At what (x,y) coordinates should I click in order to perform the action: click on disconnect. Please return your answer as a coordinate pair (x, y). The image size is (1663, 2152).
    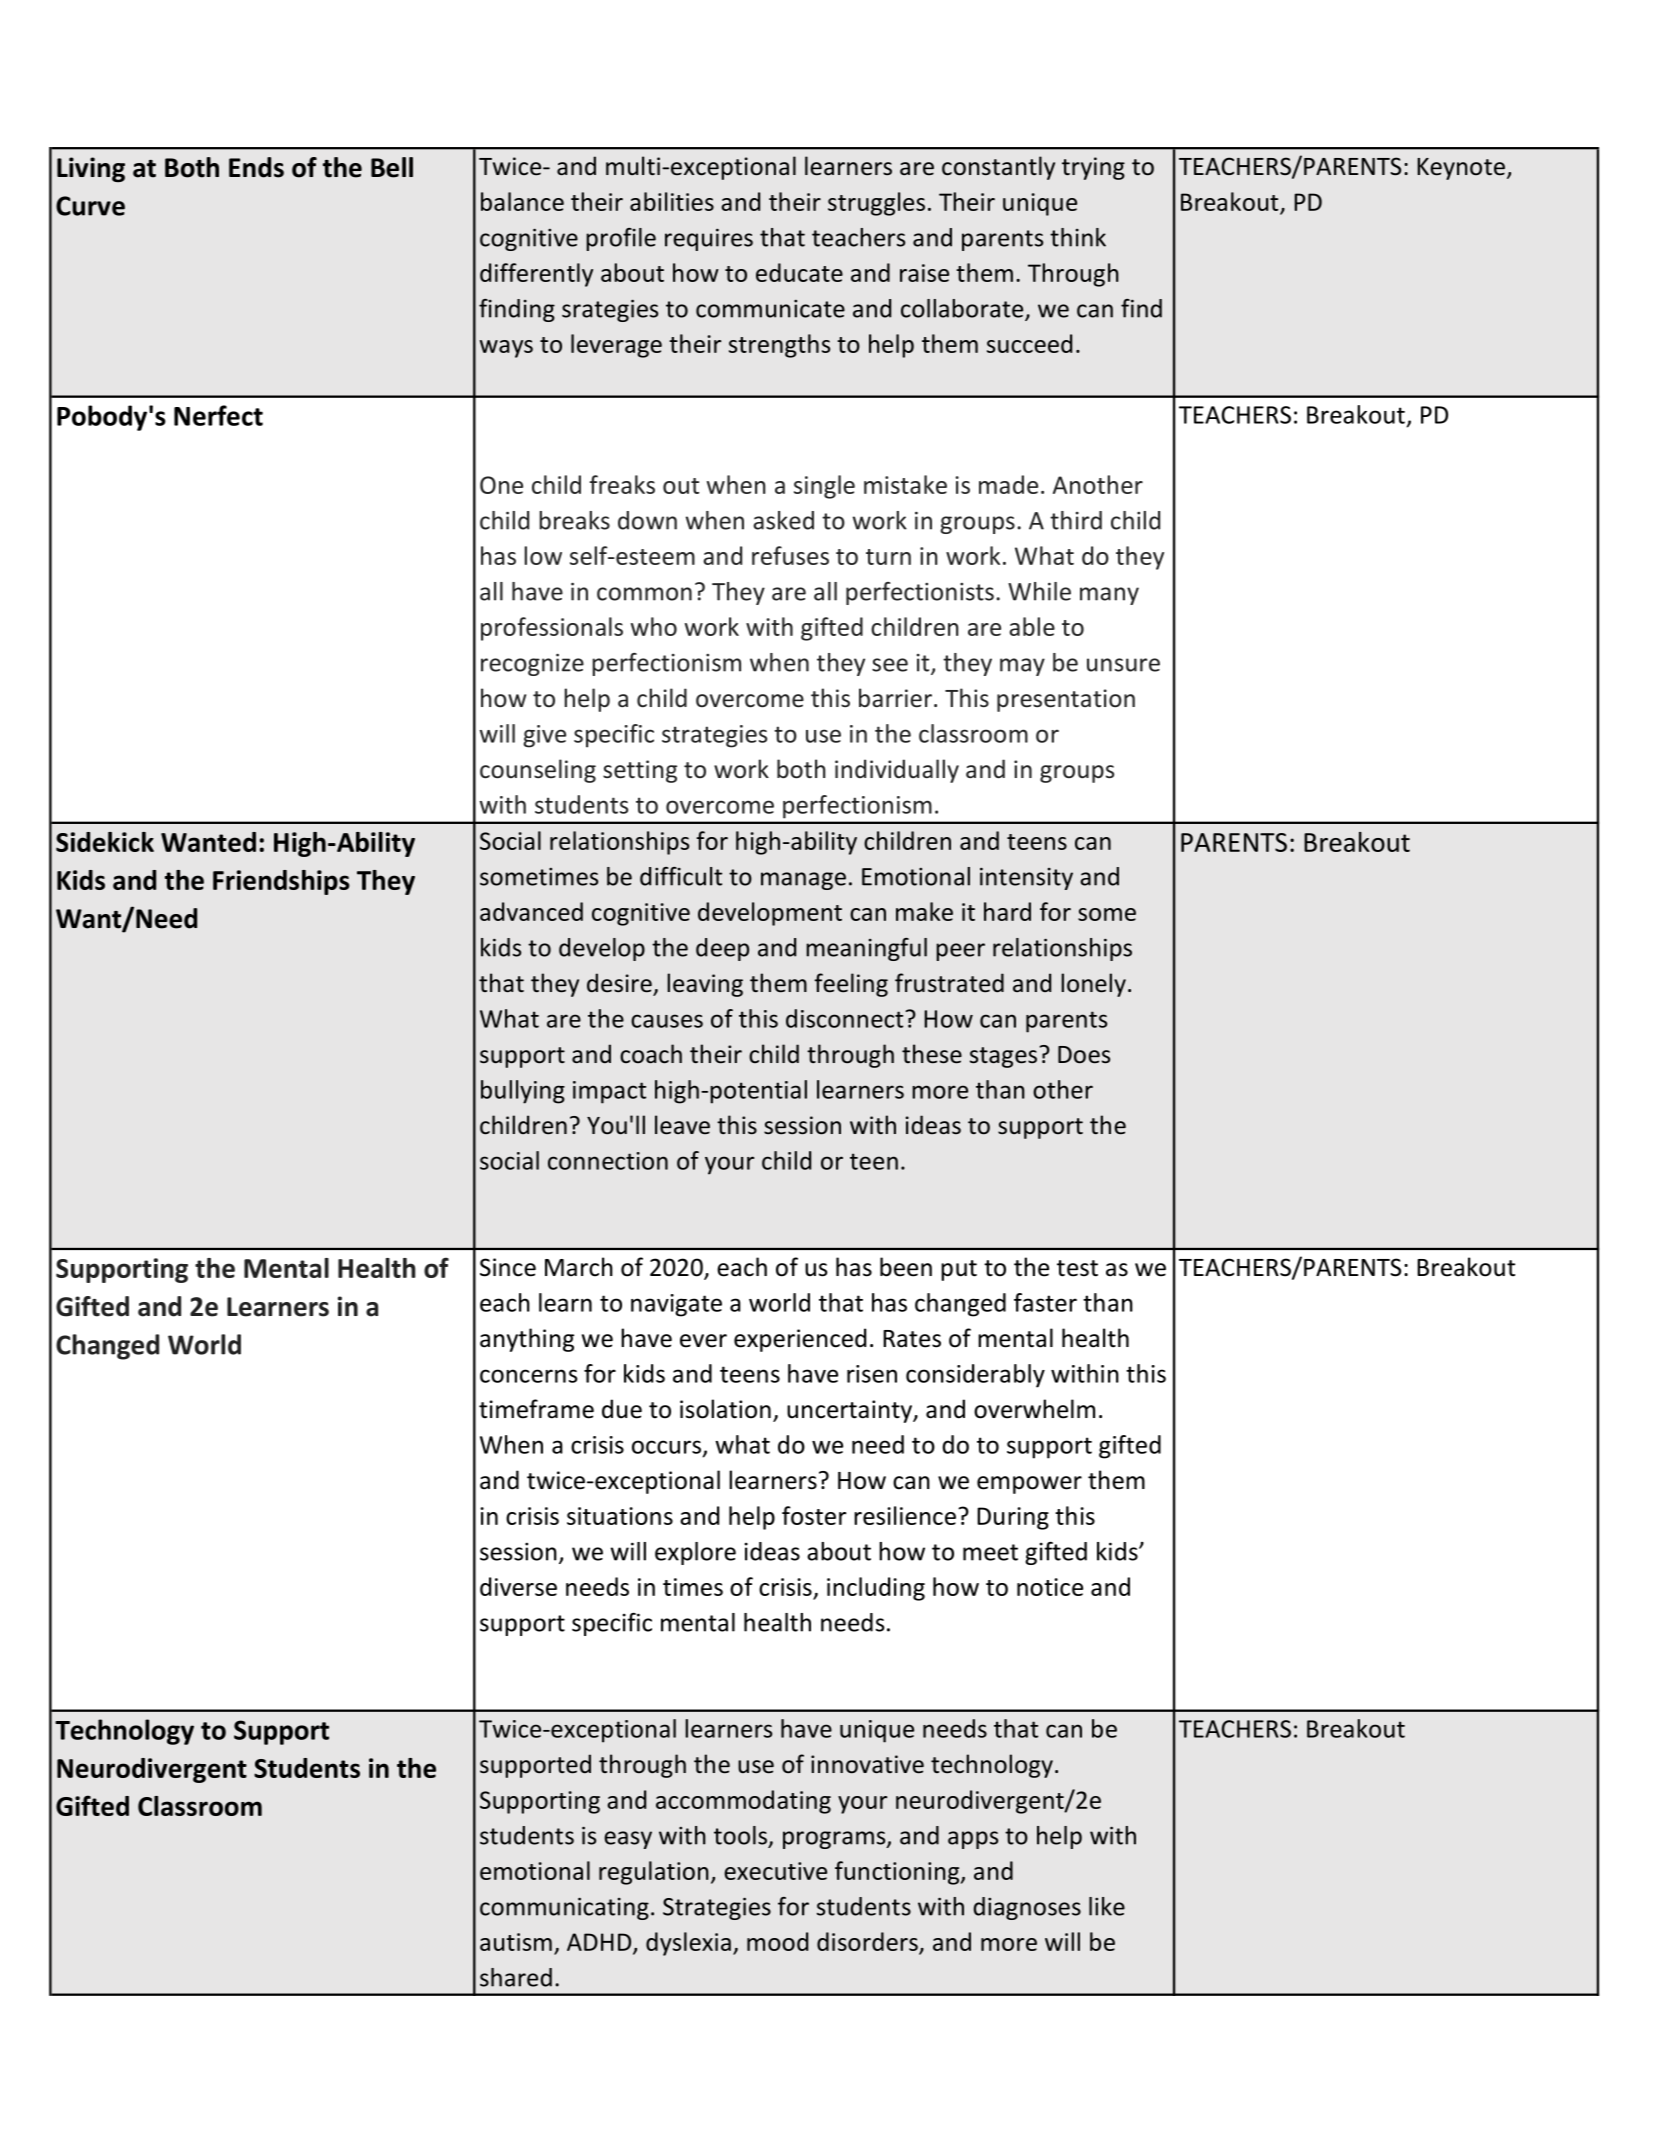
    Looking at the image, I should click on (846, 1018).
